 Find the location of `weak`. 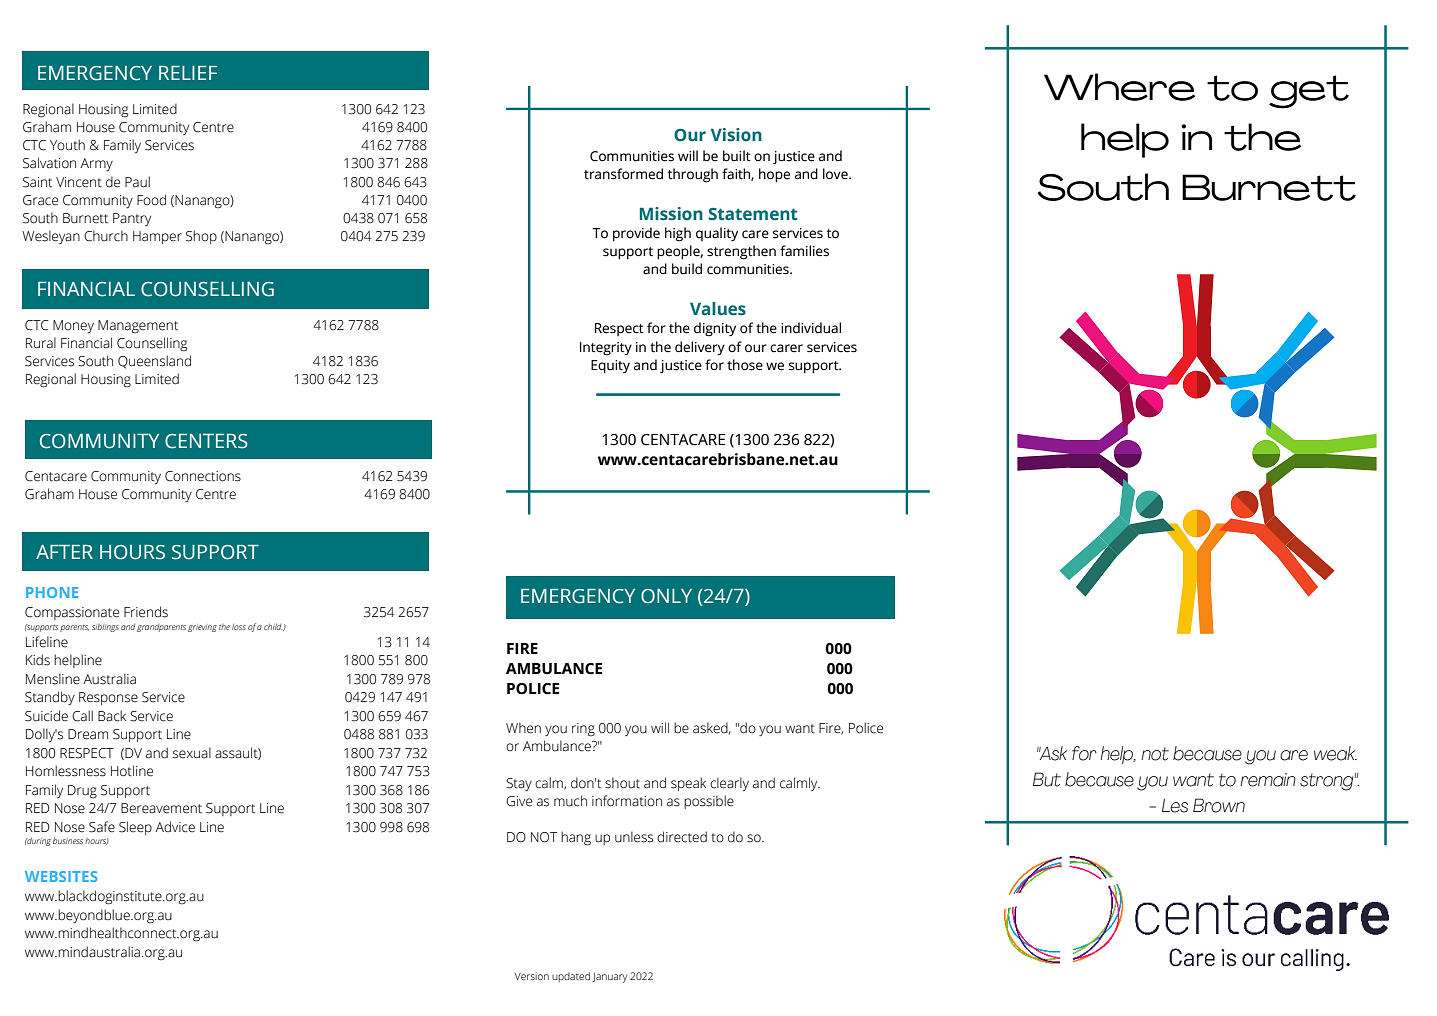

weak is located at coordinates (1335, 753).
